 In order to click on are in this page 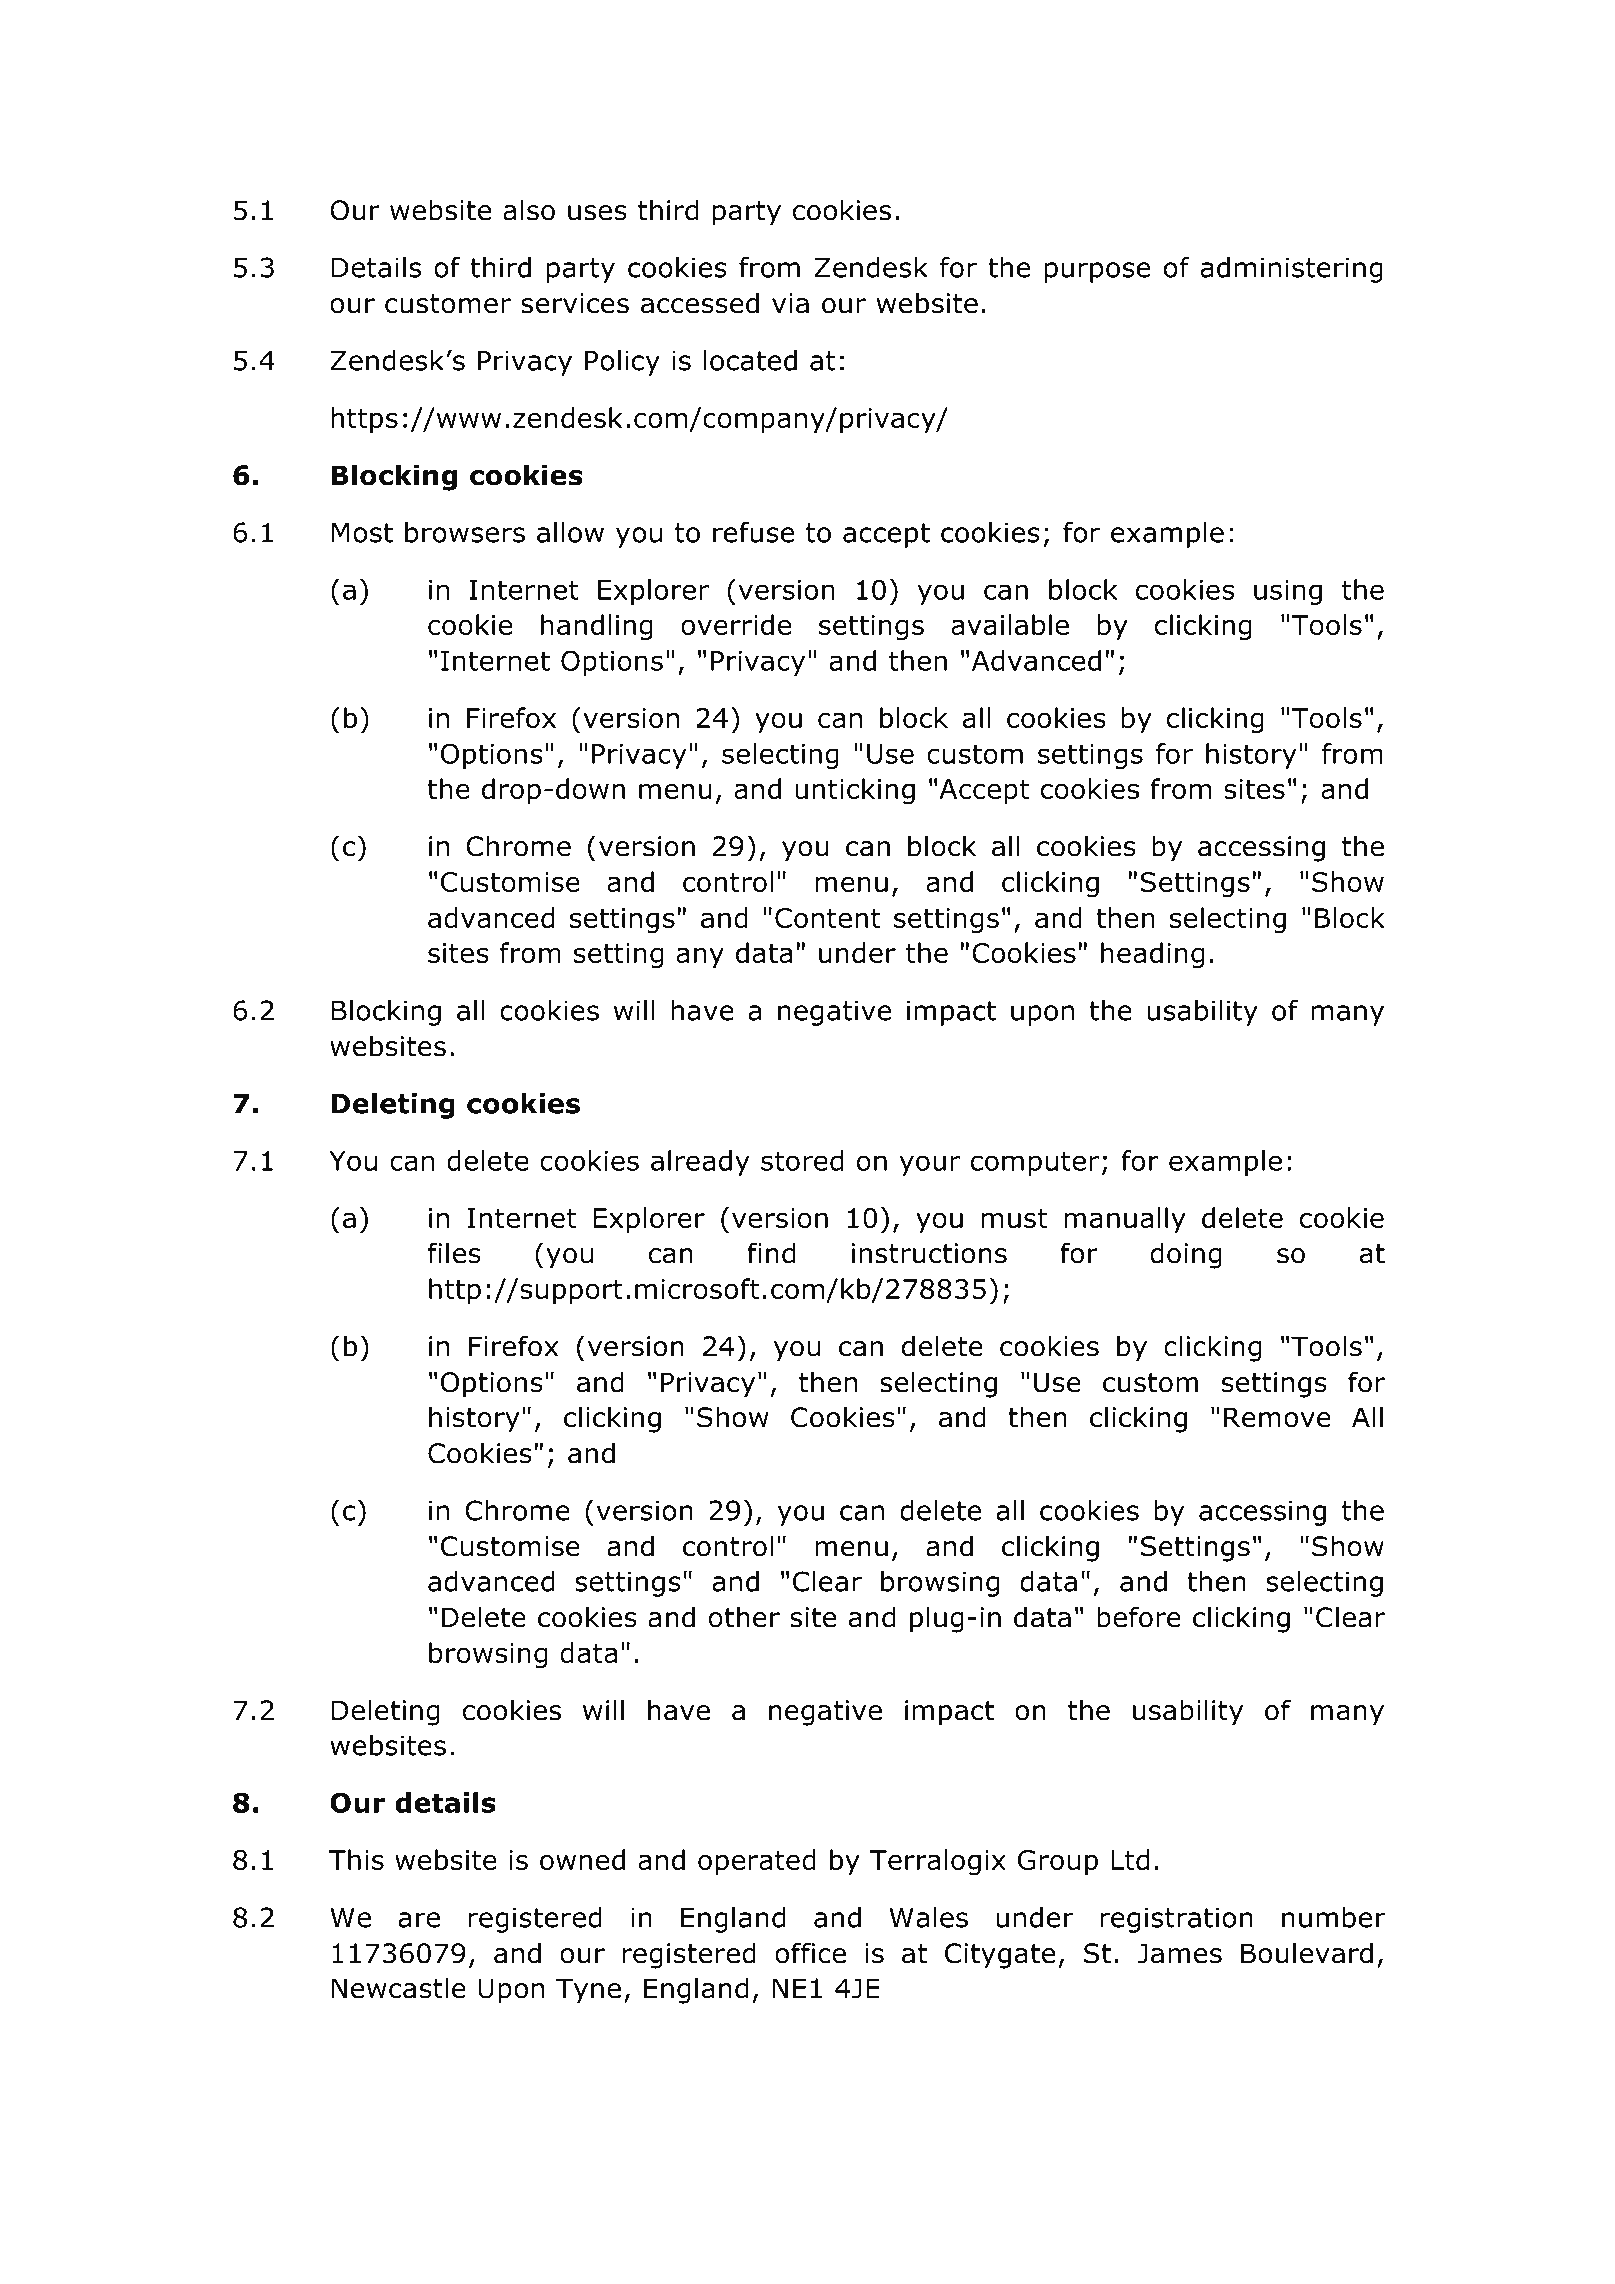, I will do `click(419, 1920)`.
